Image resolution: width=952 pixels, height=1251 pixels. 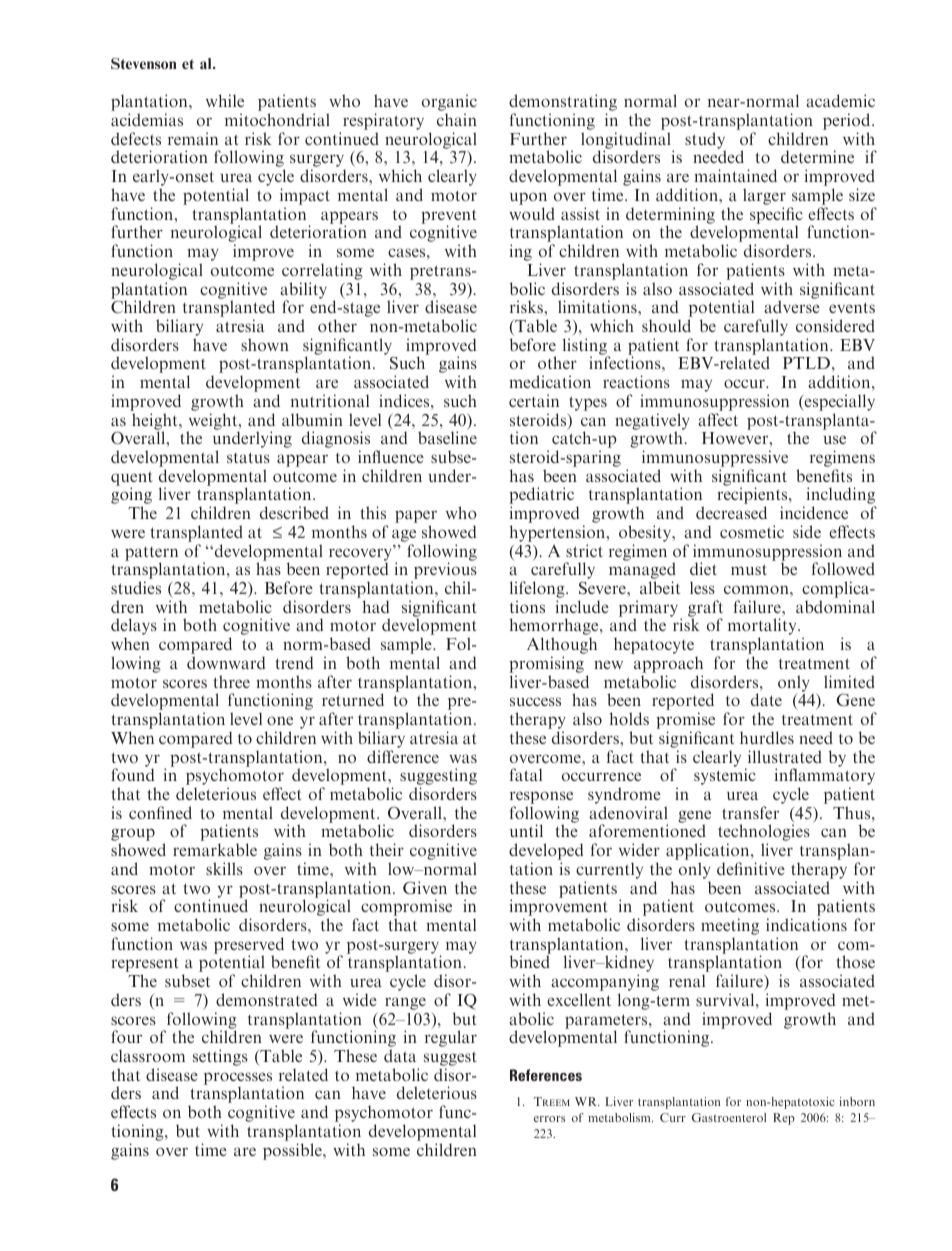 I want to click on shown, so click(x=265, y=344).
